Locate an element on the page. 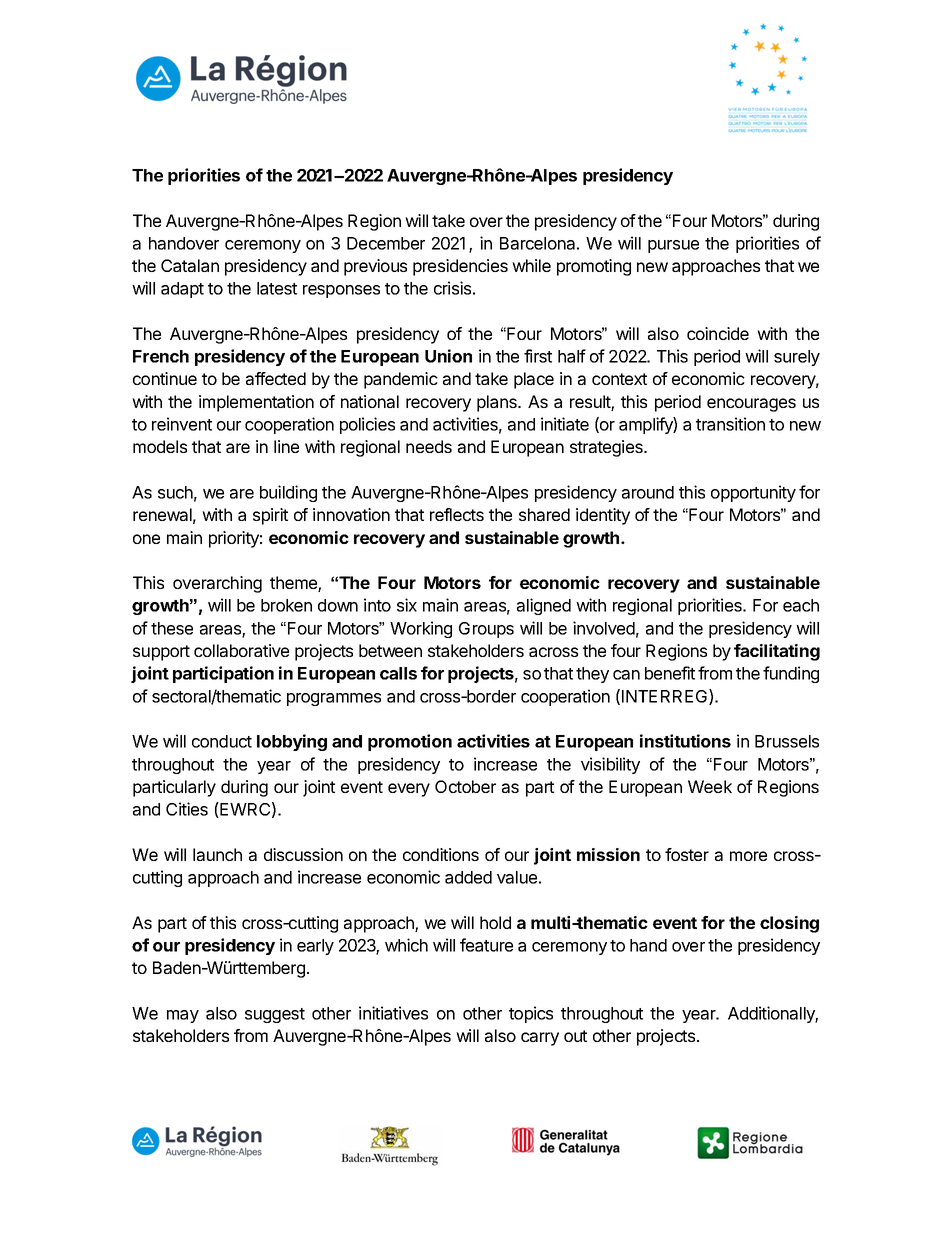 The width and height of the image is (952, 1233). topics is located at coordinates (531, 1014).
